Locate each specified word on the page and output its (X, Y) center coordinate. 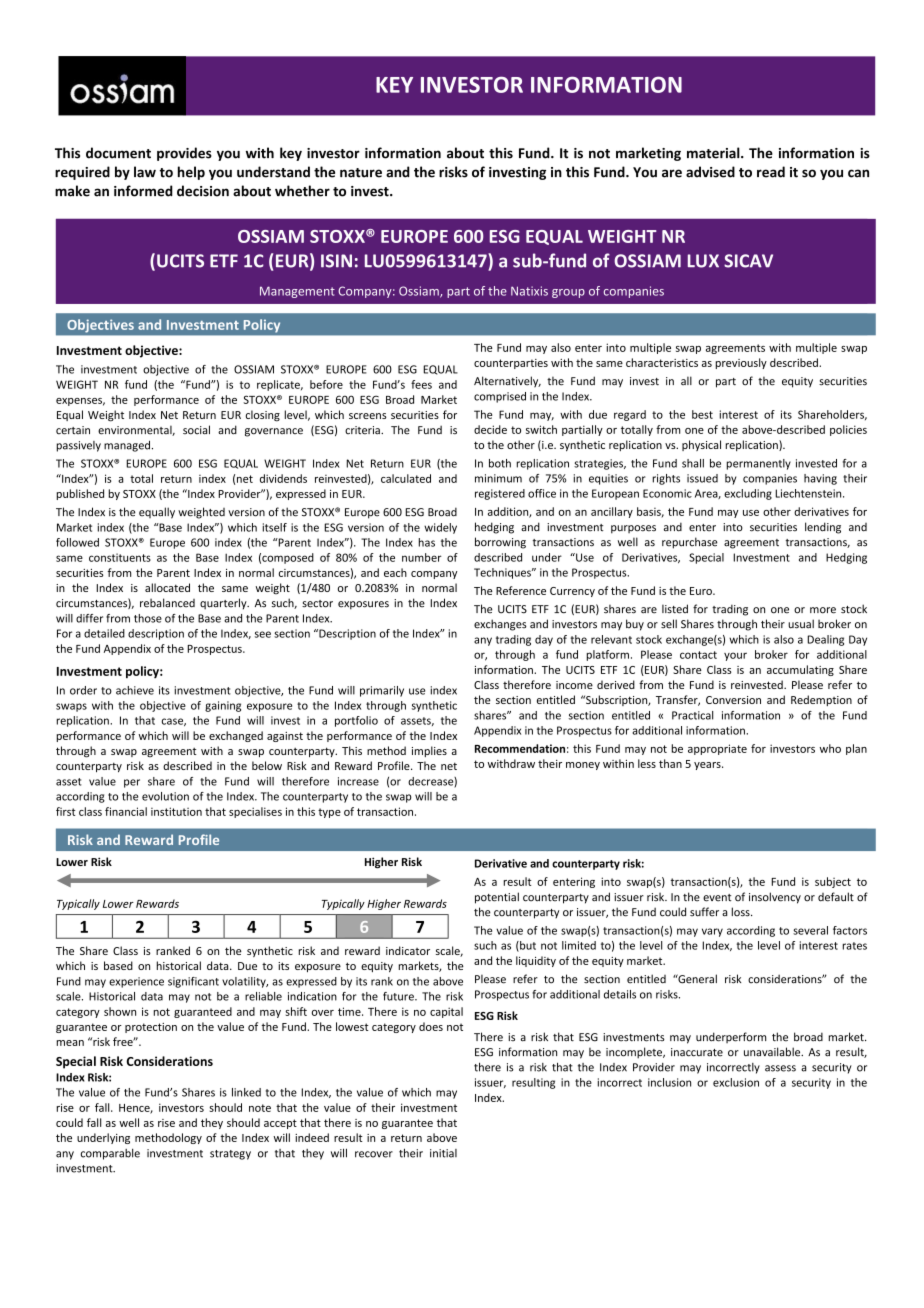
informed (143, 191)
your (735, 656)
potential (497, 898)
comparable (110, 1154)
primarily (382, 691)
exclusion (736, 1082)
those (148, 618)
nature (361, 173)
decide (490, 429)
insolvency (775, 898)
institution (176, 811)
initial (443, 1153)
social (196, 430)
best (702, 414)
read (771, 172)
